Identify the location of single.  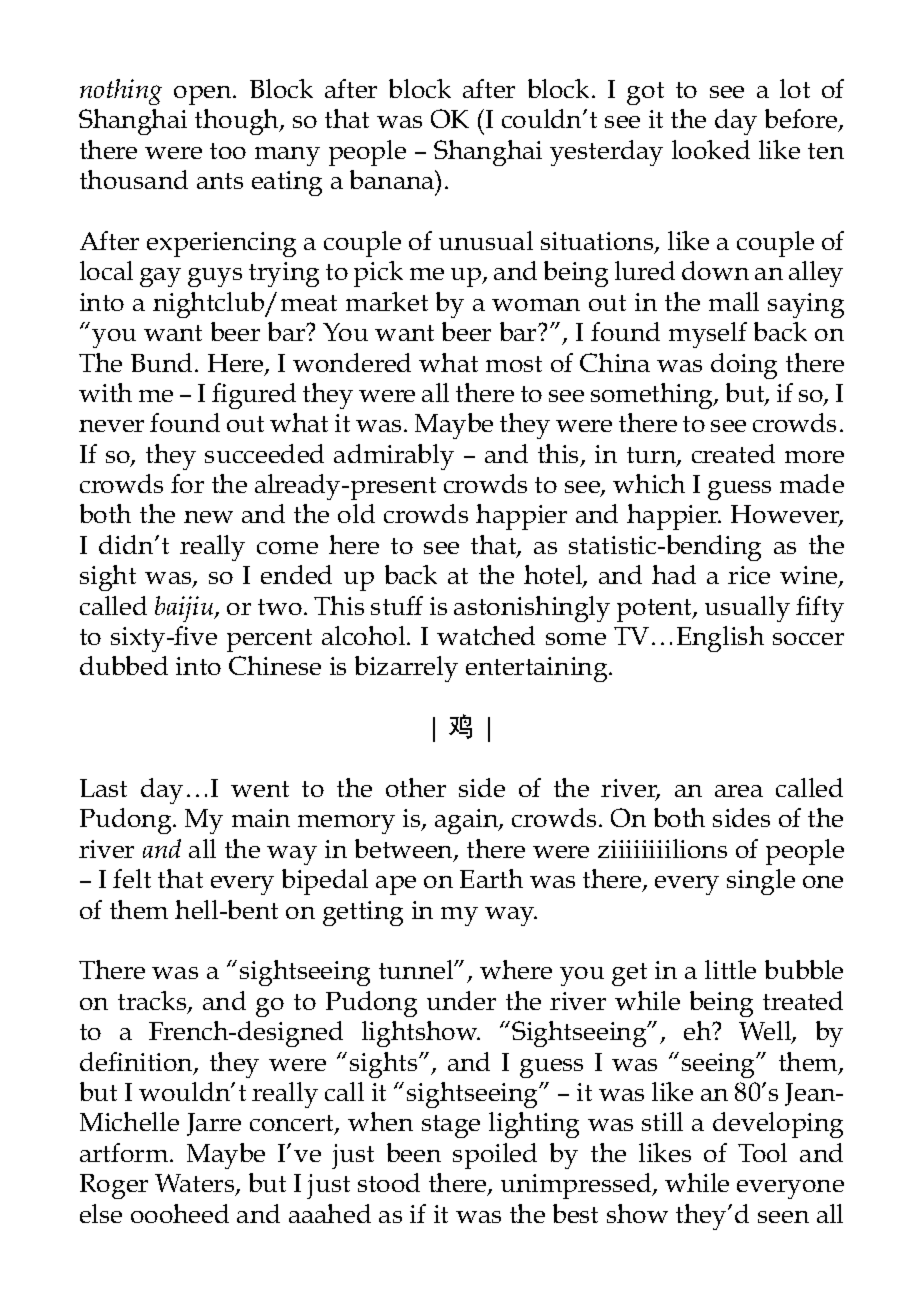
(761, 882).
